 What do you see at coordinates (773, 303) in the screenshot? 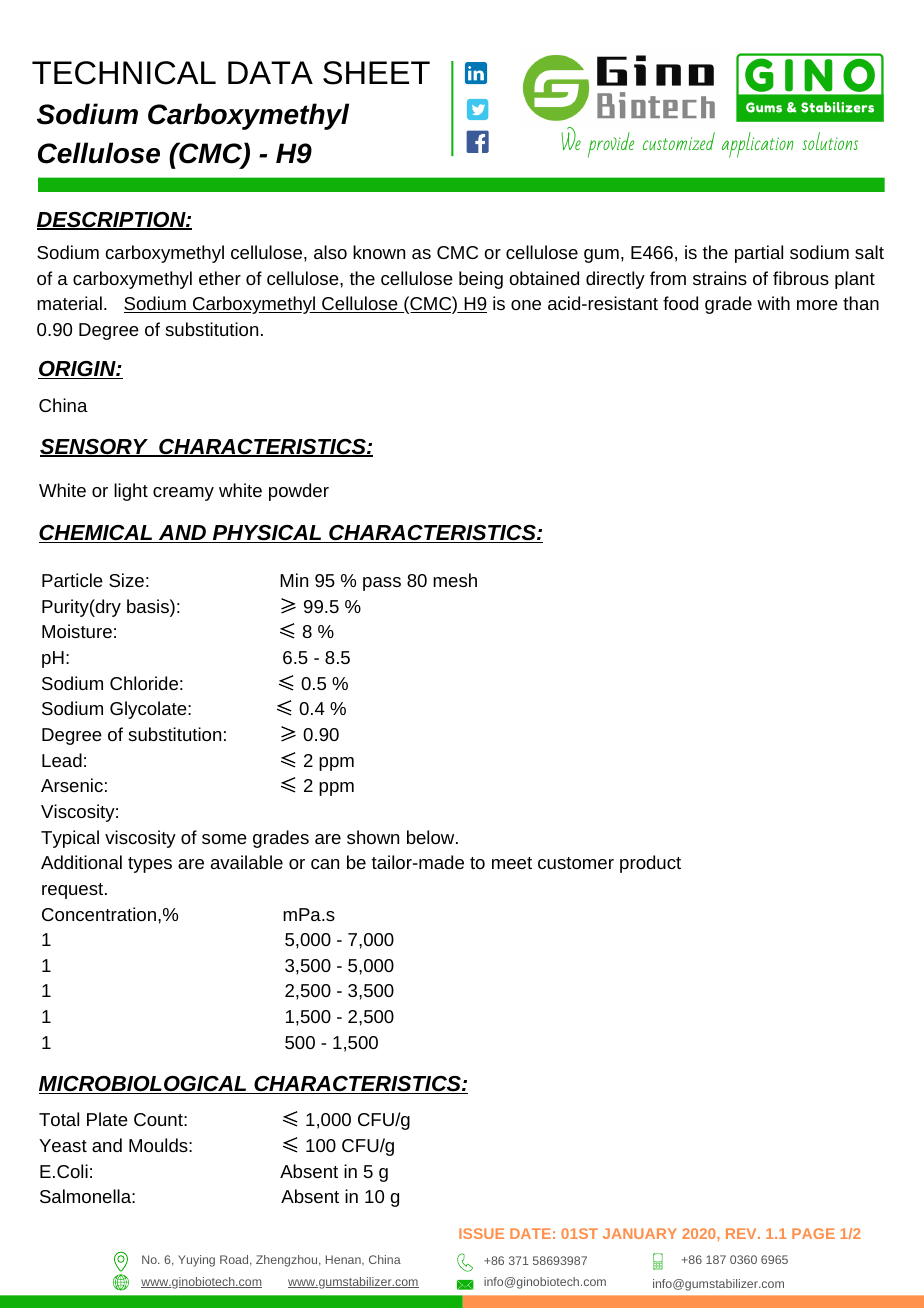
I see `with` at bounding box center [773, 303].
